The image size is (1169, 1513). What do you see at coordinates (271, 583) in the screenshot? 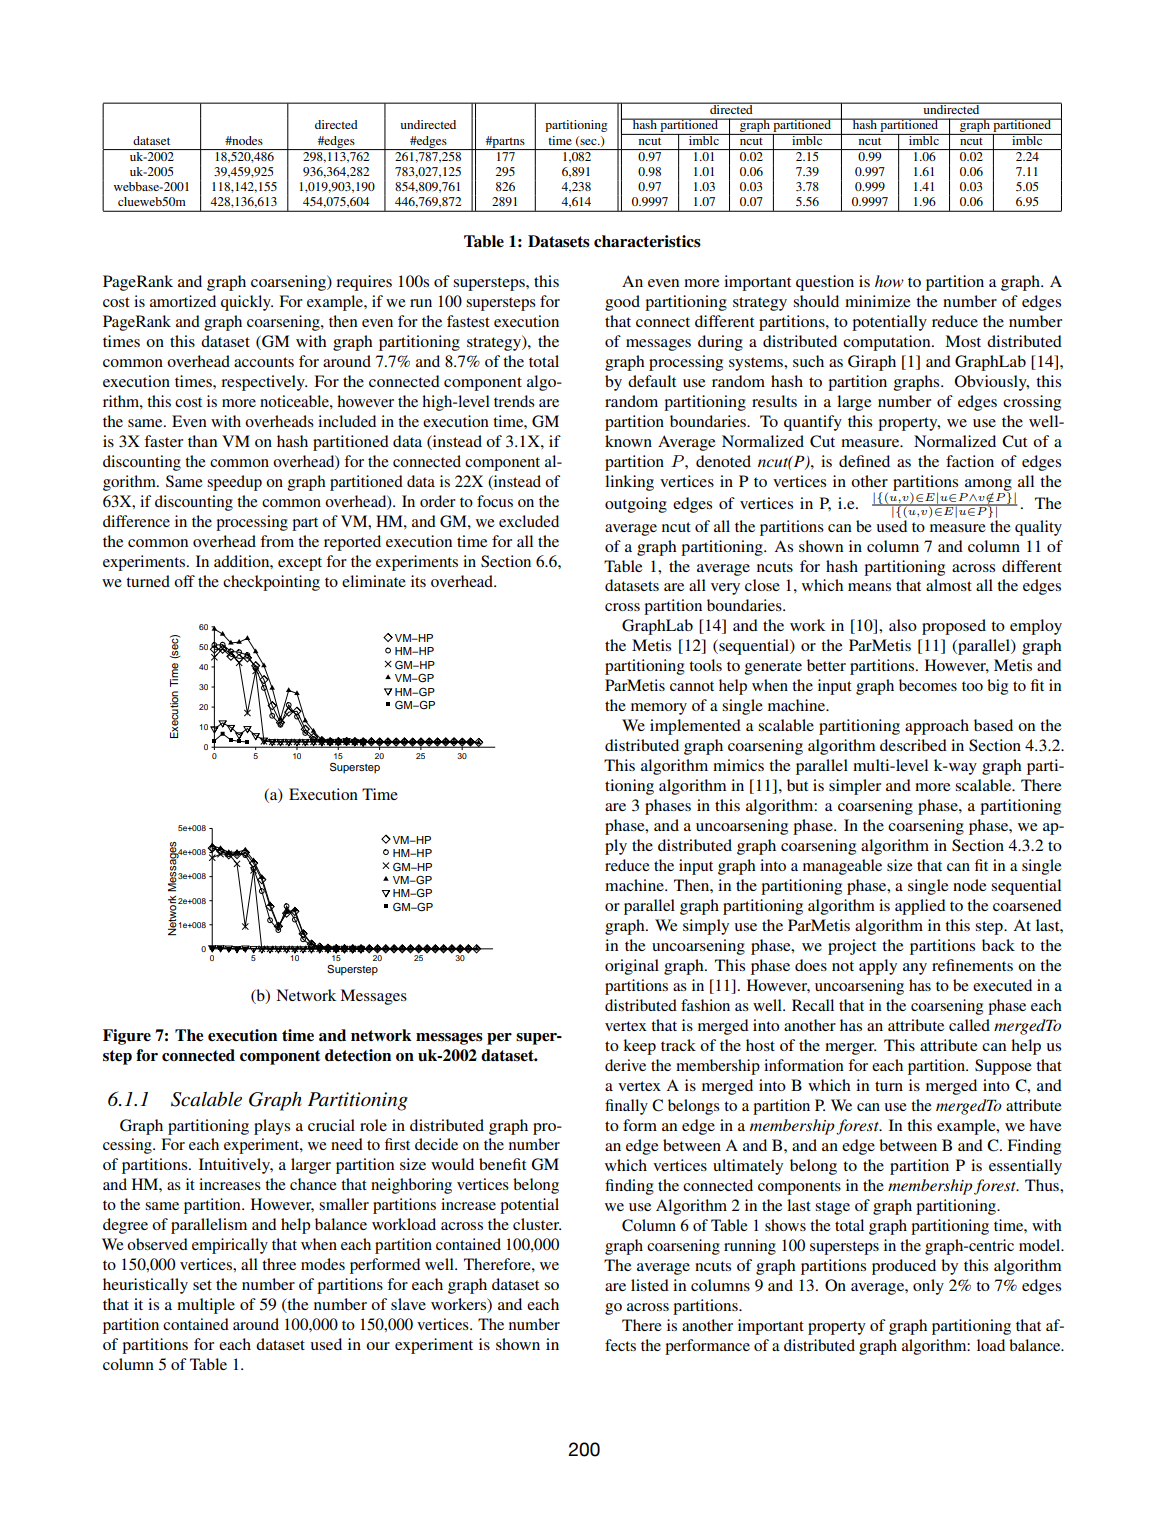
I see `checkpointing` at bounding box center [271, 583].
